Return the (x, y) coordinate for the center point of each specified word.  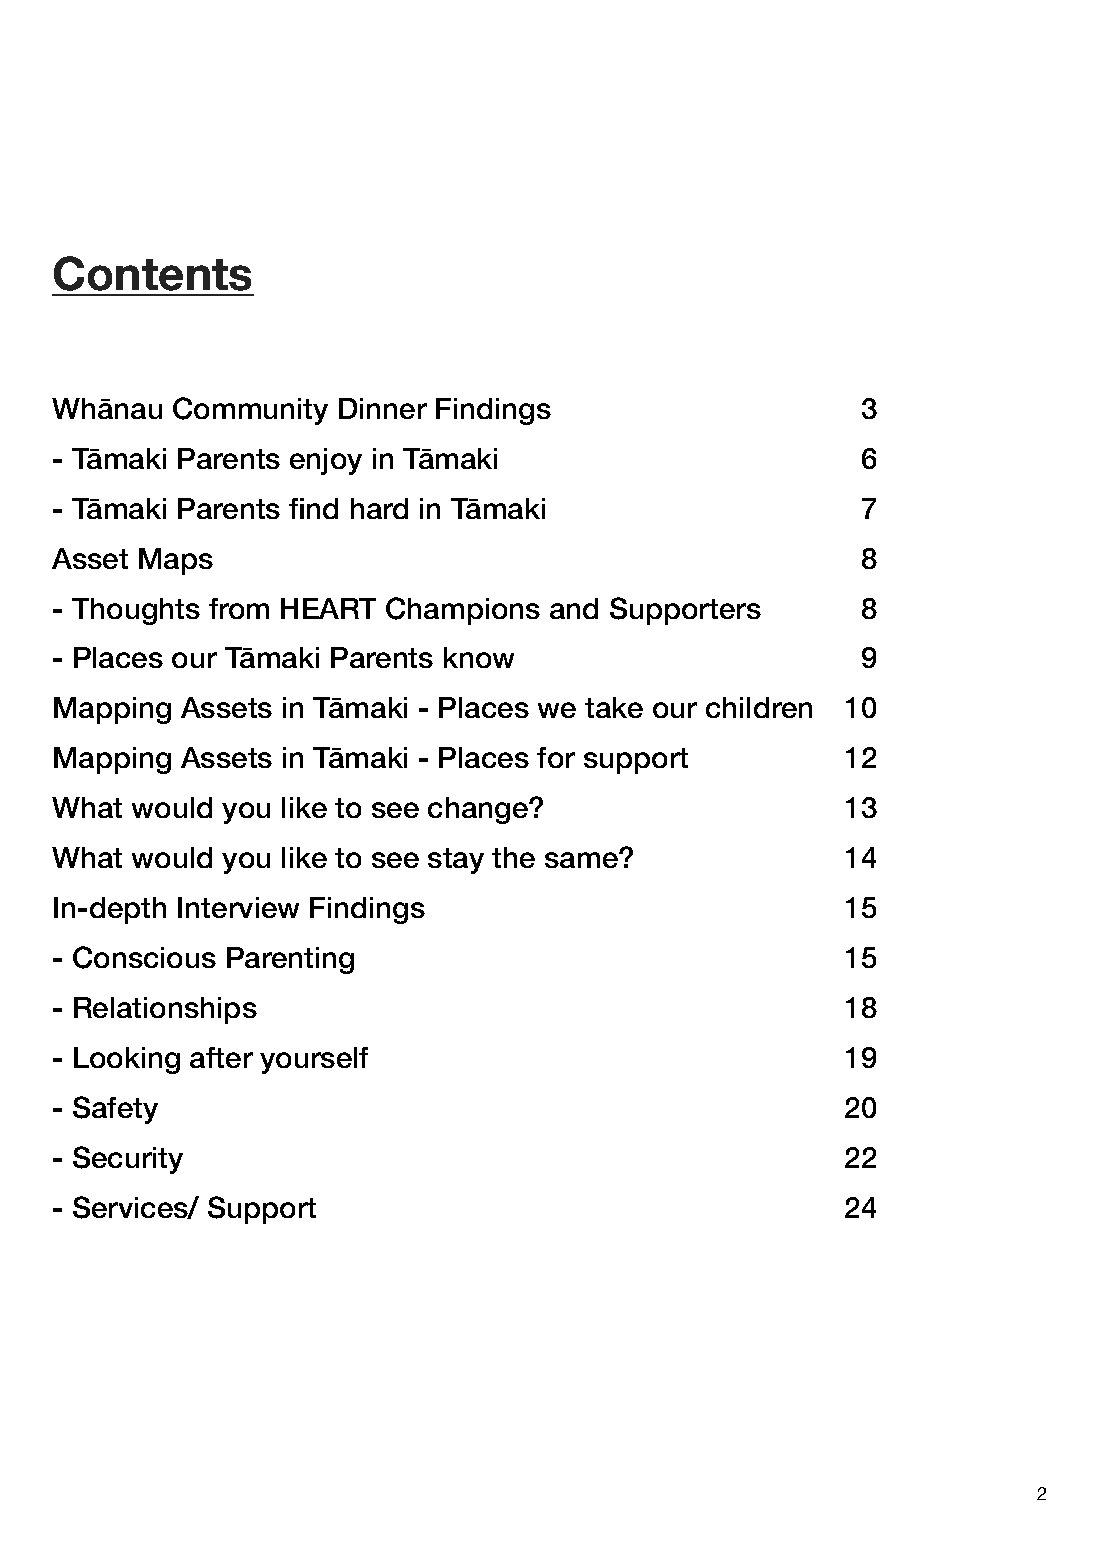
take (614, 707)
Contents (152, 273)
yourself (314, 1060)
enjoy (326, 461)
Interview (238, 907)
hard (379, 508)
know (479, 657)
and (574, 608)
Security (128, 1160)
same (582, 860)
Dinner (383, 408)
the (513, 857)
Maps (176, 561)
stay (456, 861)
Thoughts (136, 611)
